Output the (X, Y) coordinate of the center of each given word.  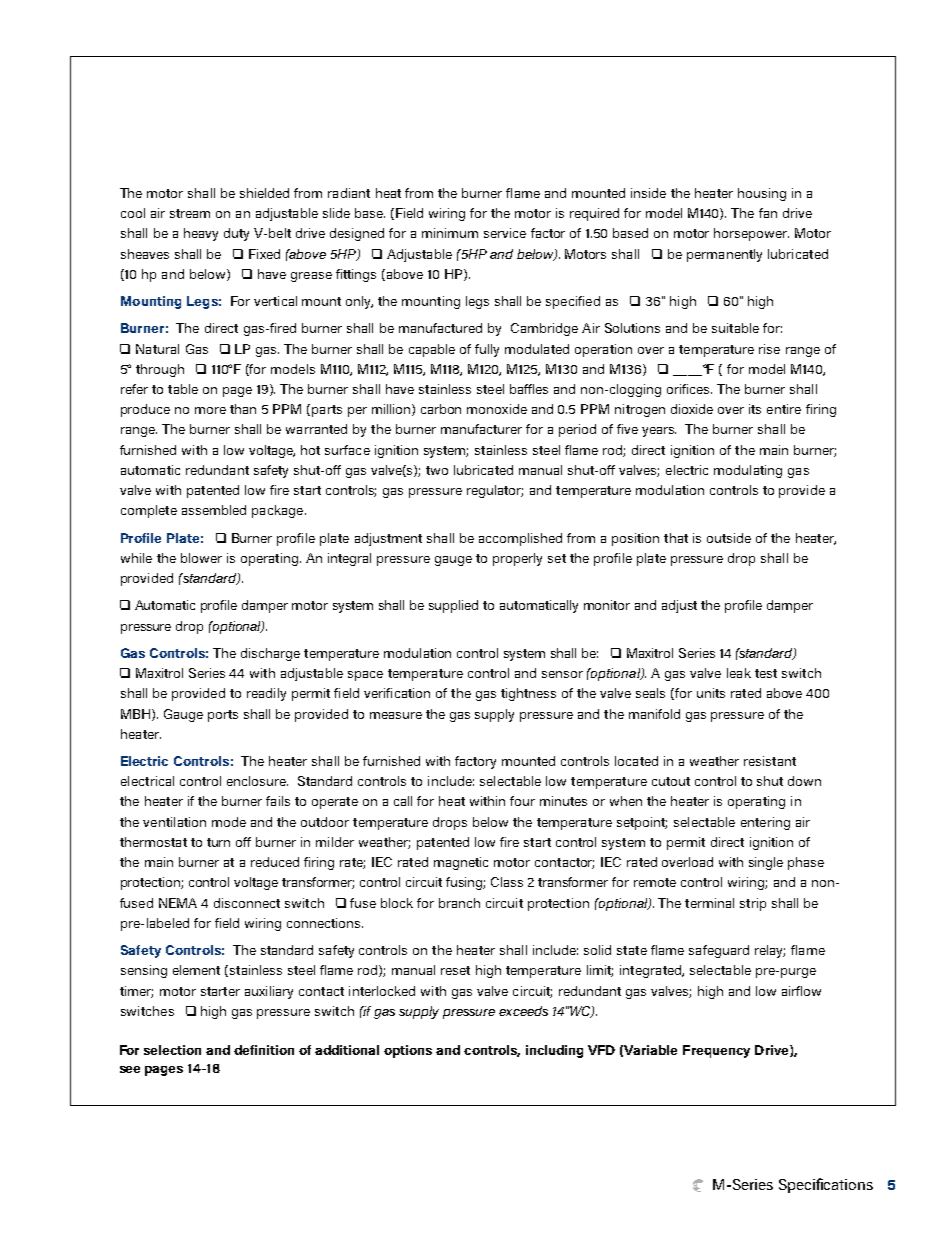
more (210, 410)
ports (223, 716)
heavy (201, 234)
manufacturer (481, 429)
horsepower (751, 234)
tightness (528, 694)
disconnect (247, 903)
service (505, 233)
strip (753, 904)
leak (739, 673)
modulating (748, 471)
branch (459, 903)
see (130, 1069)
